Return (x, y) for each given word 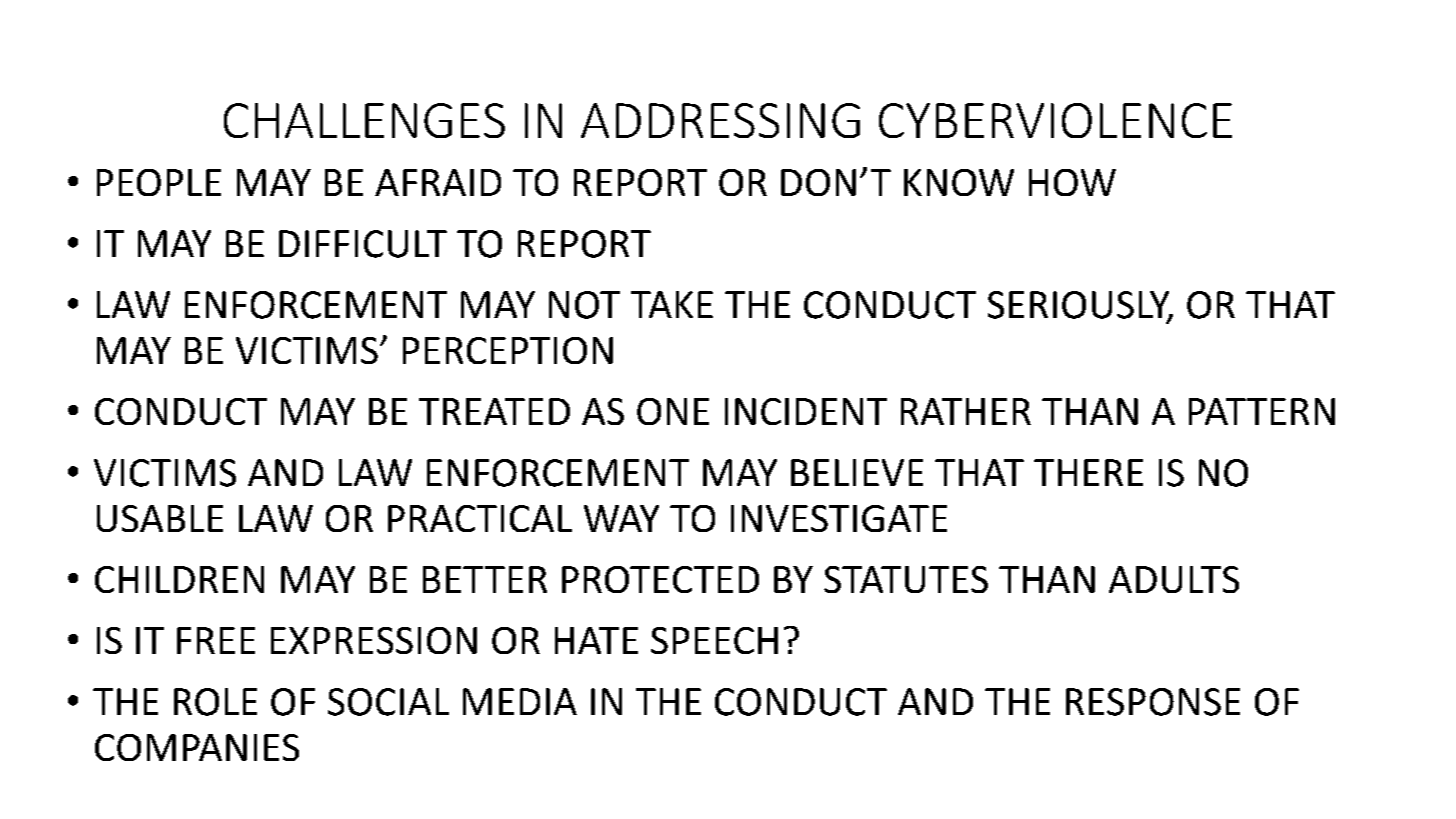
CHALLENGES (364, 120)
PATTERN (1262, 411)
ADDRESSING (720, 120)
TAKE (672, 304)
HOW (1072, 182)
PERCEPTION (508, 350)
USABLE (160, 518)
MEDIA (520, 701)
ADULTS (1174, 579)
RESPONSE (1153, 702)
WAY (621, 518)
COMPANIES (197, 747)
